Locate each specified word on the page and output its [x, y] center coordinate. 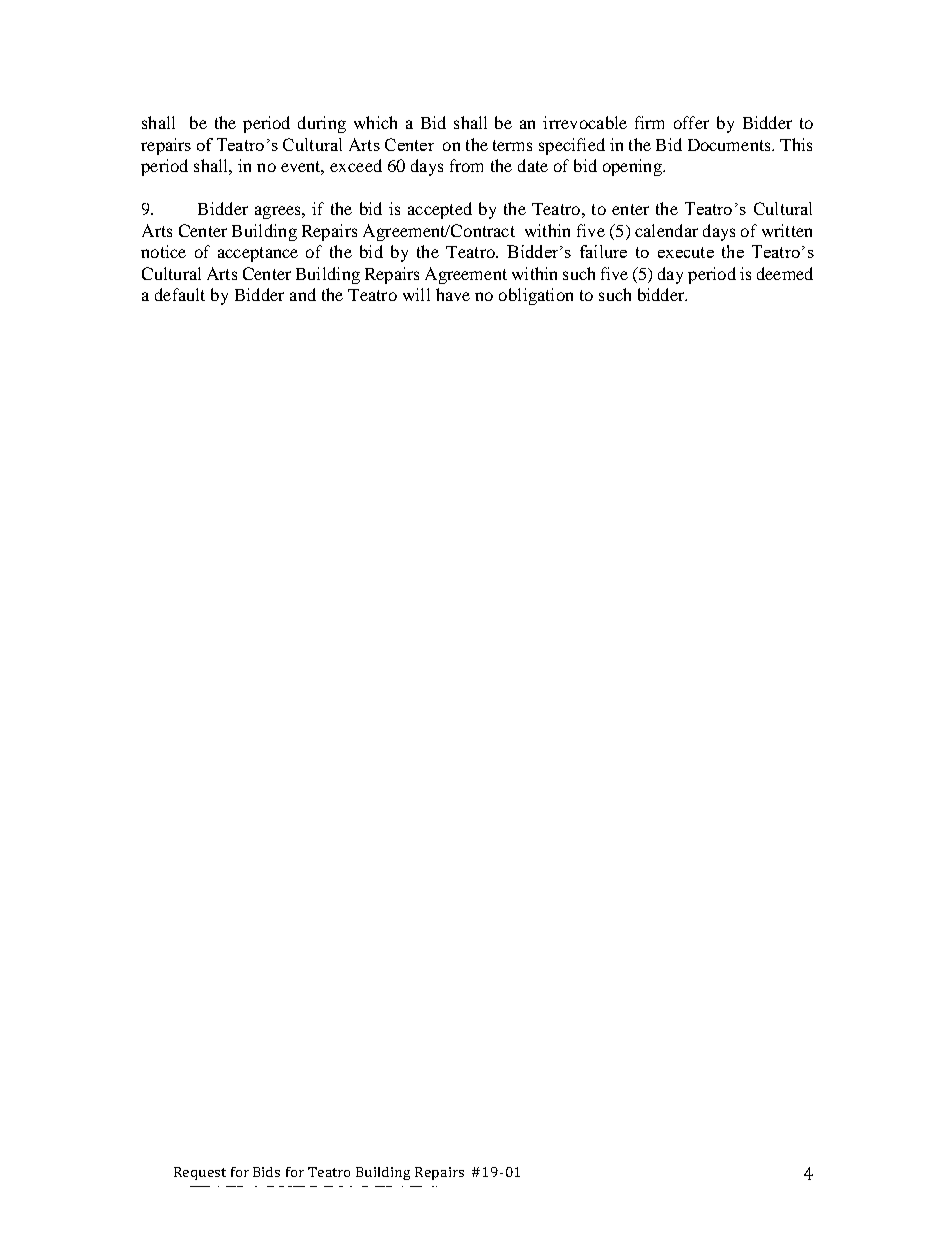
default [180, 294]
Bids [266, 1172]
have [453, 294]
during [322, 124]
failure [603, 251]
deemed [785, 273]
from [466, 165]
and [303, 294]
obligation [536, 296]
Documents [730, 145]
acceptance [258, 254]
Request [200, 1173]
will [416, 294]
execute [686, 252]
